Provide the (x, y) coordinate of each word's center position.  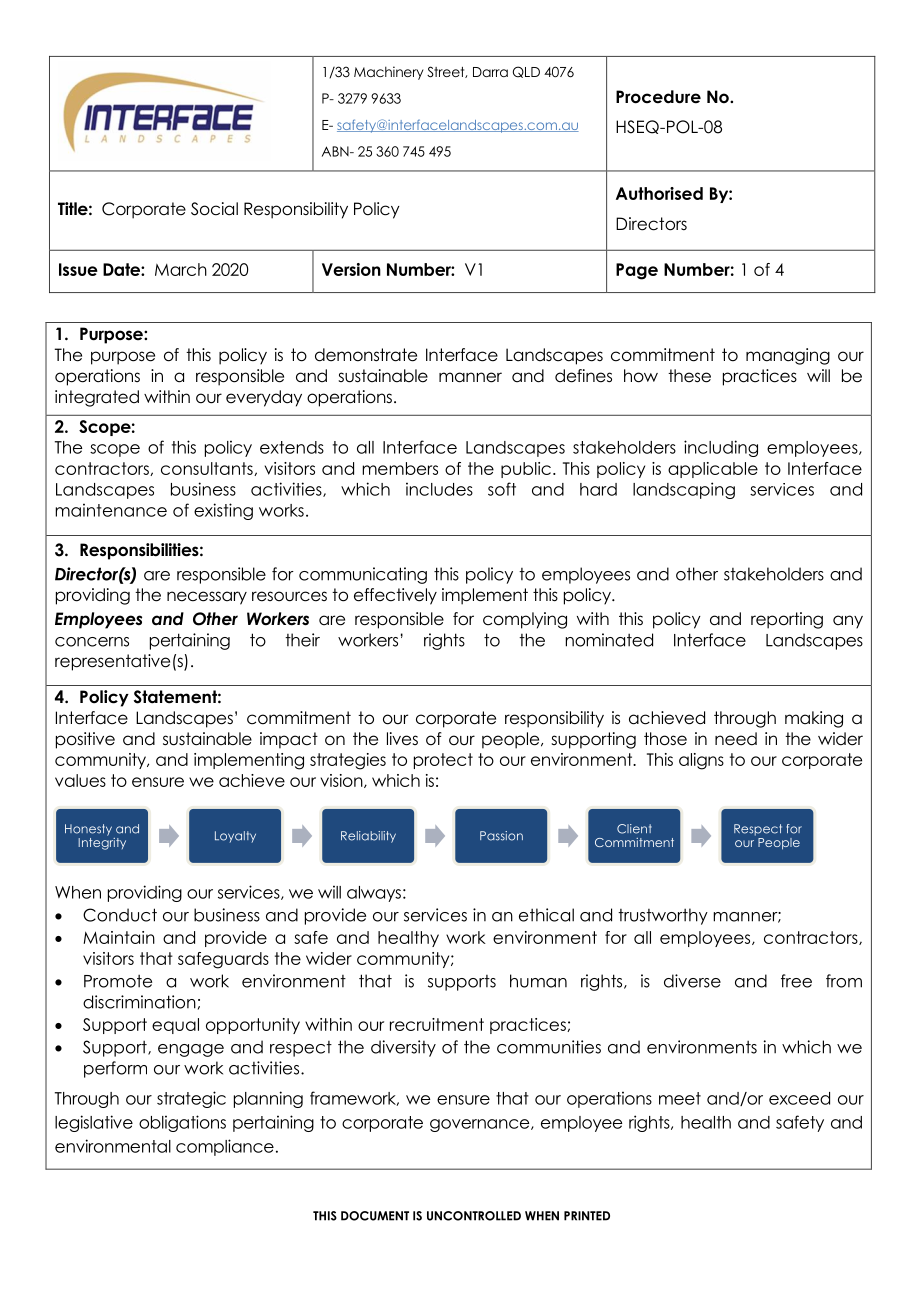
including (721, 448)
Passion (501, 836)
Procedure (658, 97)
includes (439, 489)
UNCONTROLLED (474, 1216)
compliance (225, 1147)
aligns (701, 761)
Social (214, 209)
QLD (526, 72)
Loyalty (235, 837)
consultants (208, 469)
